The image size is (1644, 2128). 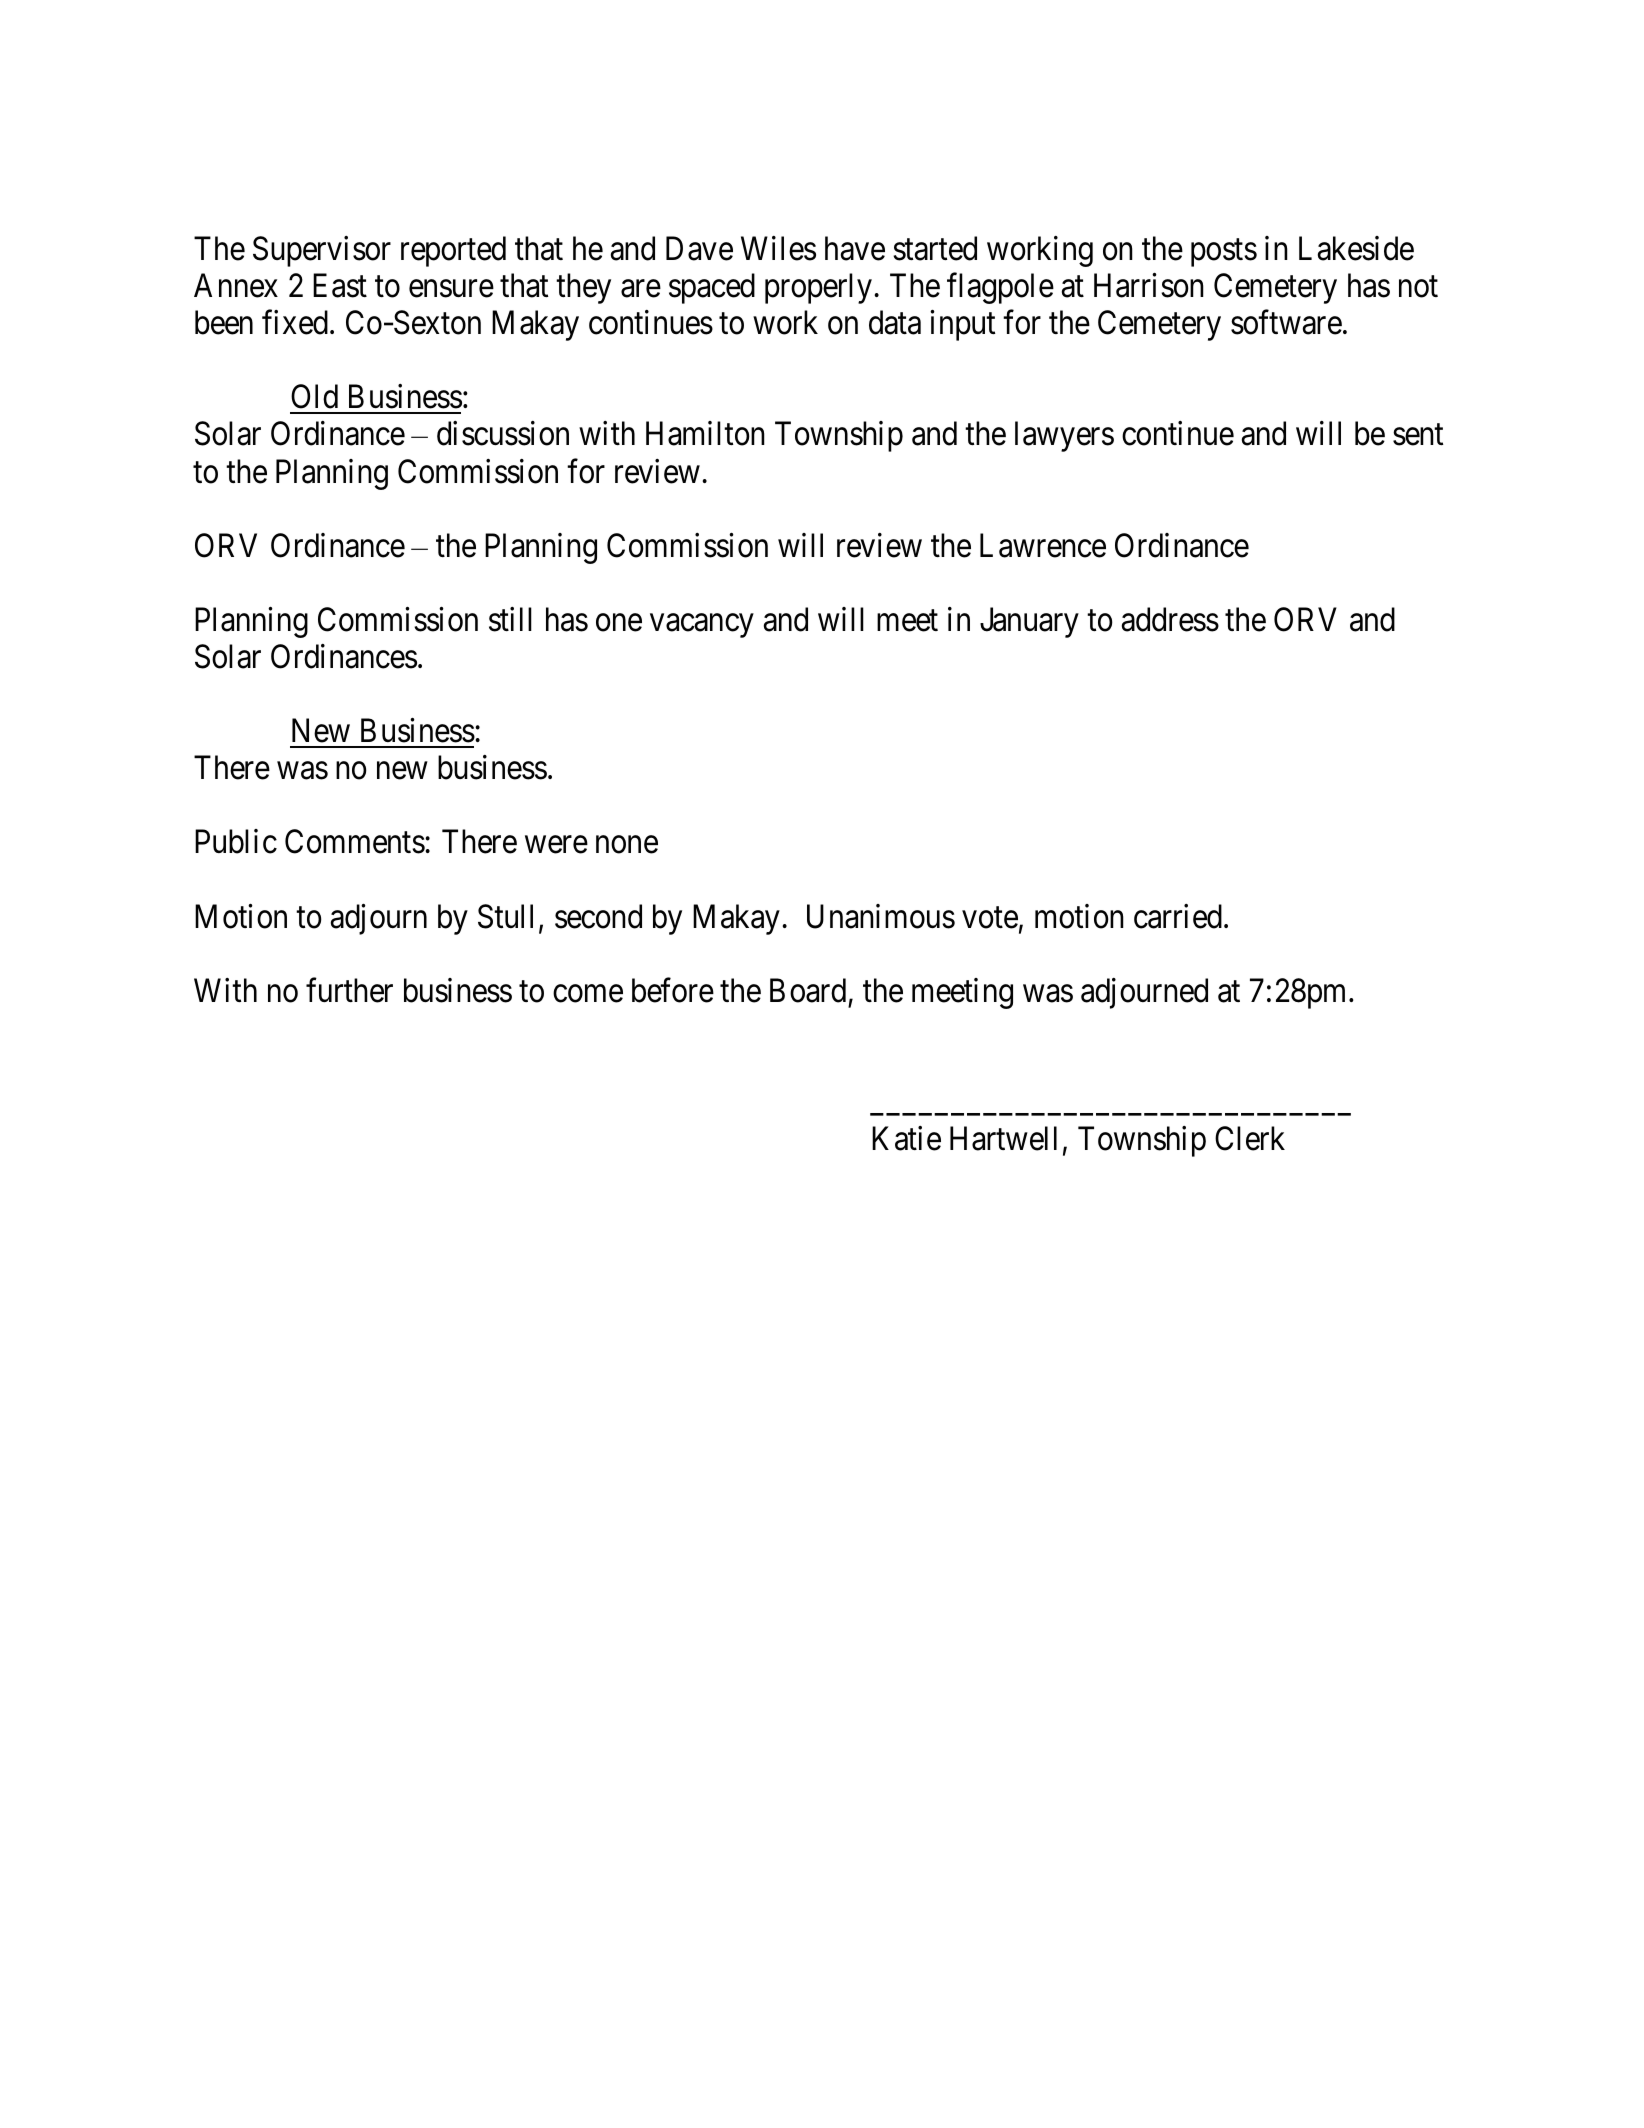 What do you see at coordinates (349, 990) in the image?
I see `further` at bounding box center [349, 990].
